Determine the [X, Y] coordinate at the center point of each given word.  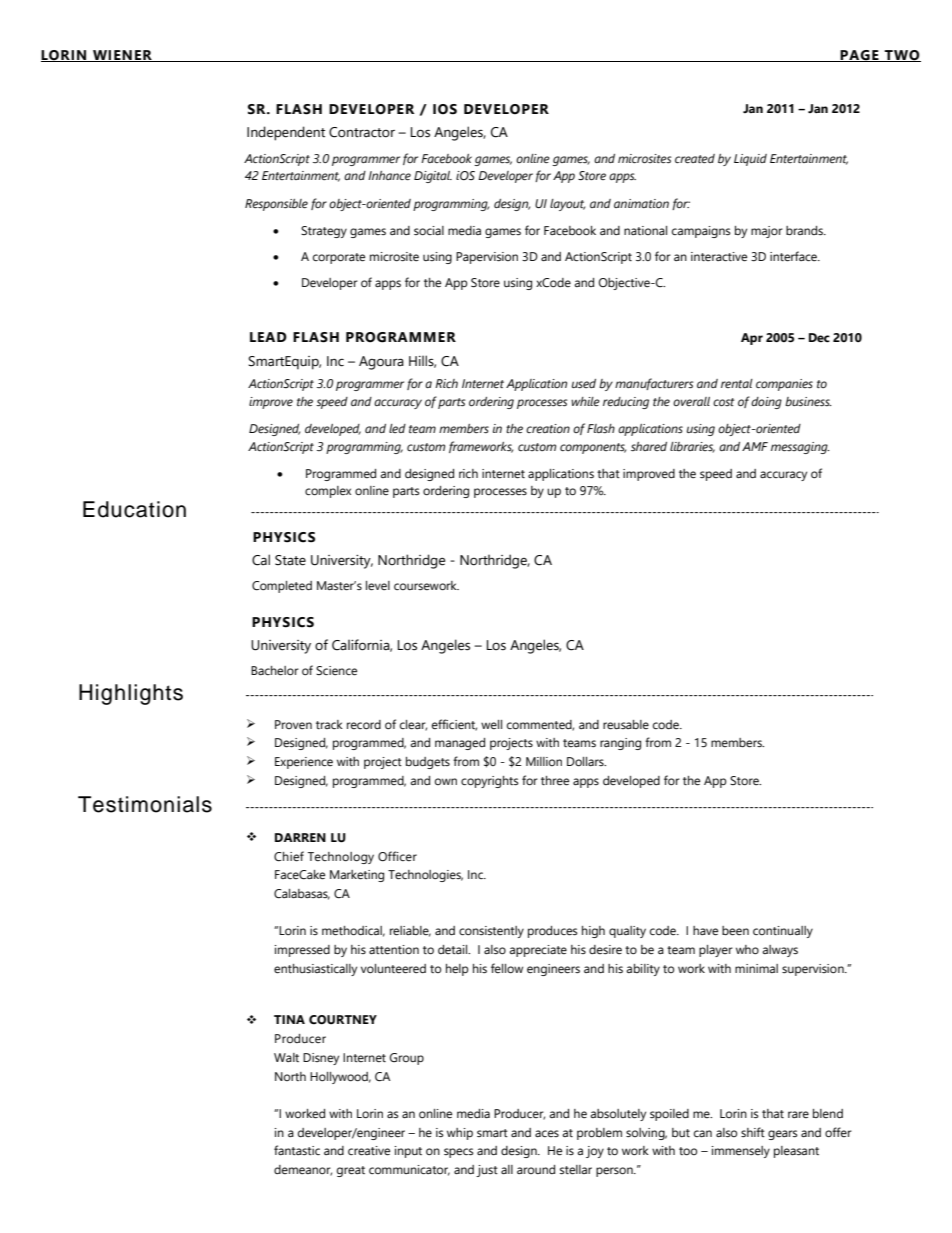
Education [134, 509]
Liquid [750, 160]
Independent [286, 133]
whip [460, 1134]
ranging [620, 744]
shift [753, 1132]
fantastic [297, 1150]
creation [548, 429]
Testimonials [145, 804]
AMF [755, 446]
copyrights [490, 782]
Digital [433, 177]
